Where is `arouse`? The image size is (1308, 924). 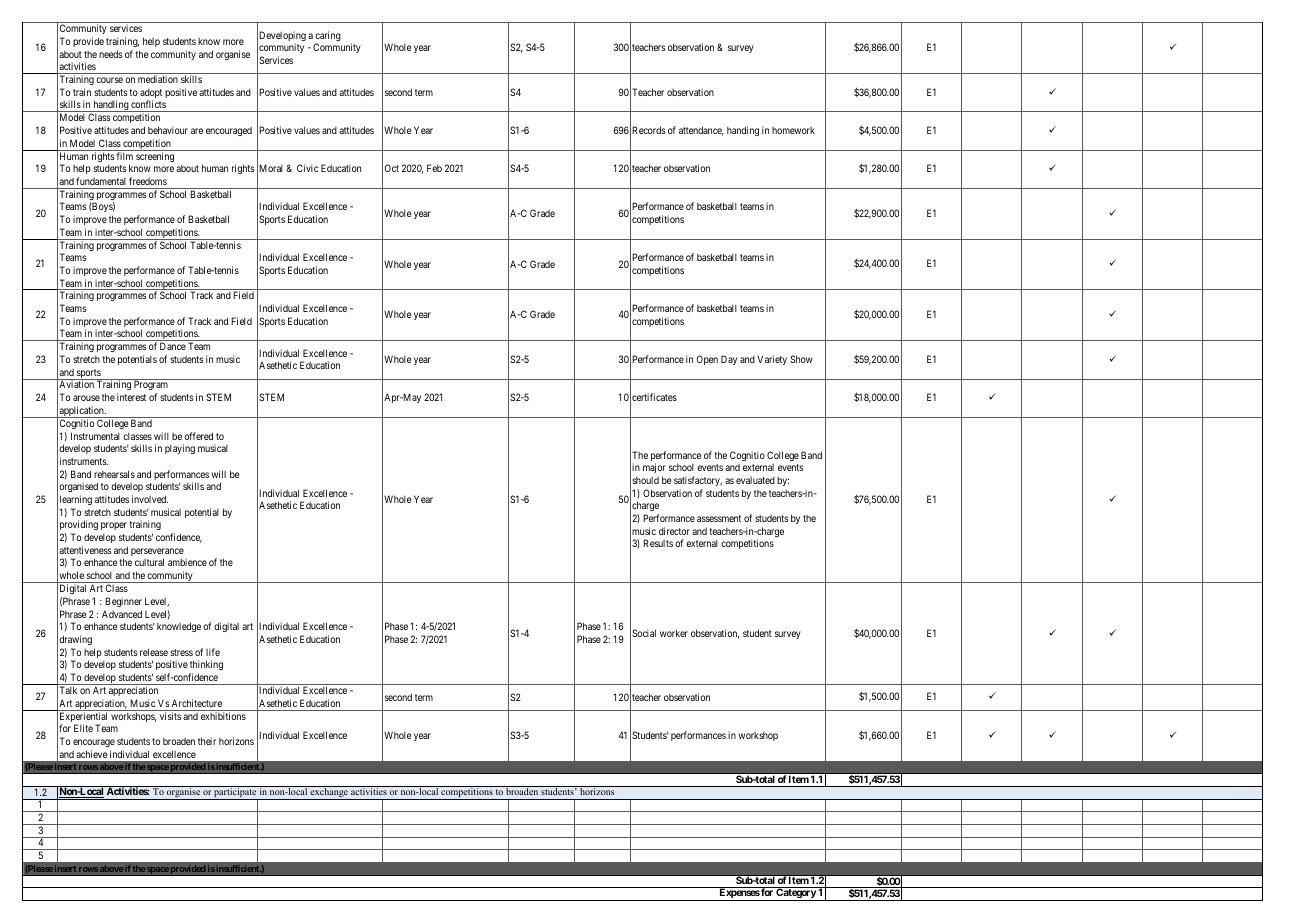
arouse is located at coordinates (86, 398).
